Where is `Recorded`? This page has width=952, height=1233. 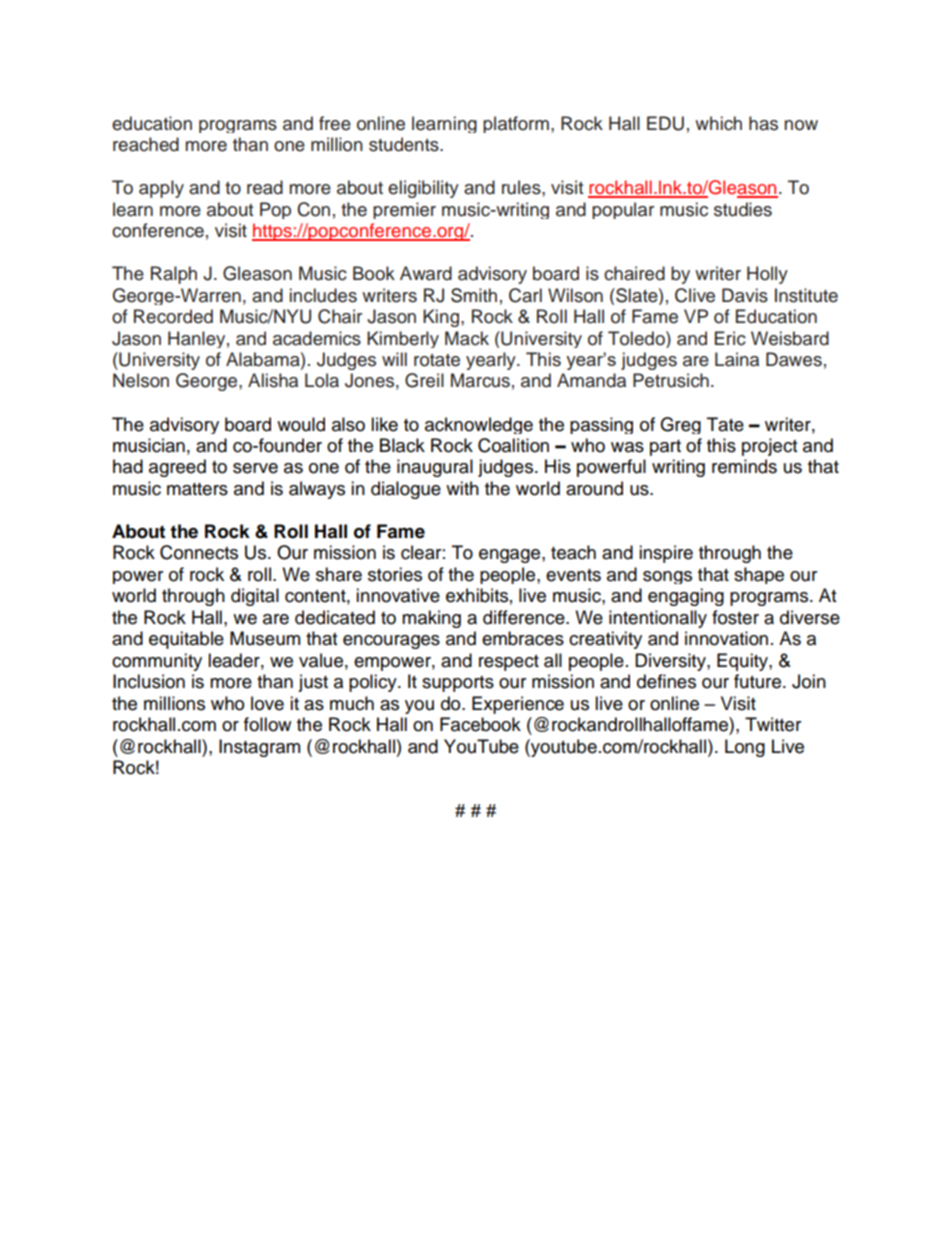
Recorded is located at coordinates (173, 316).
